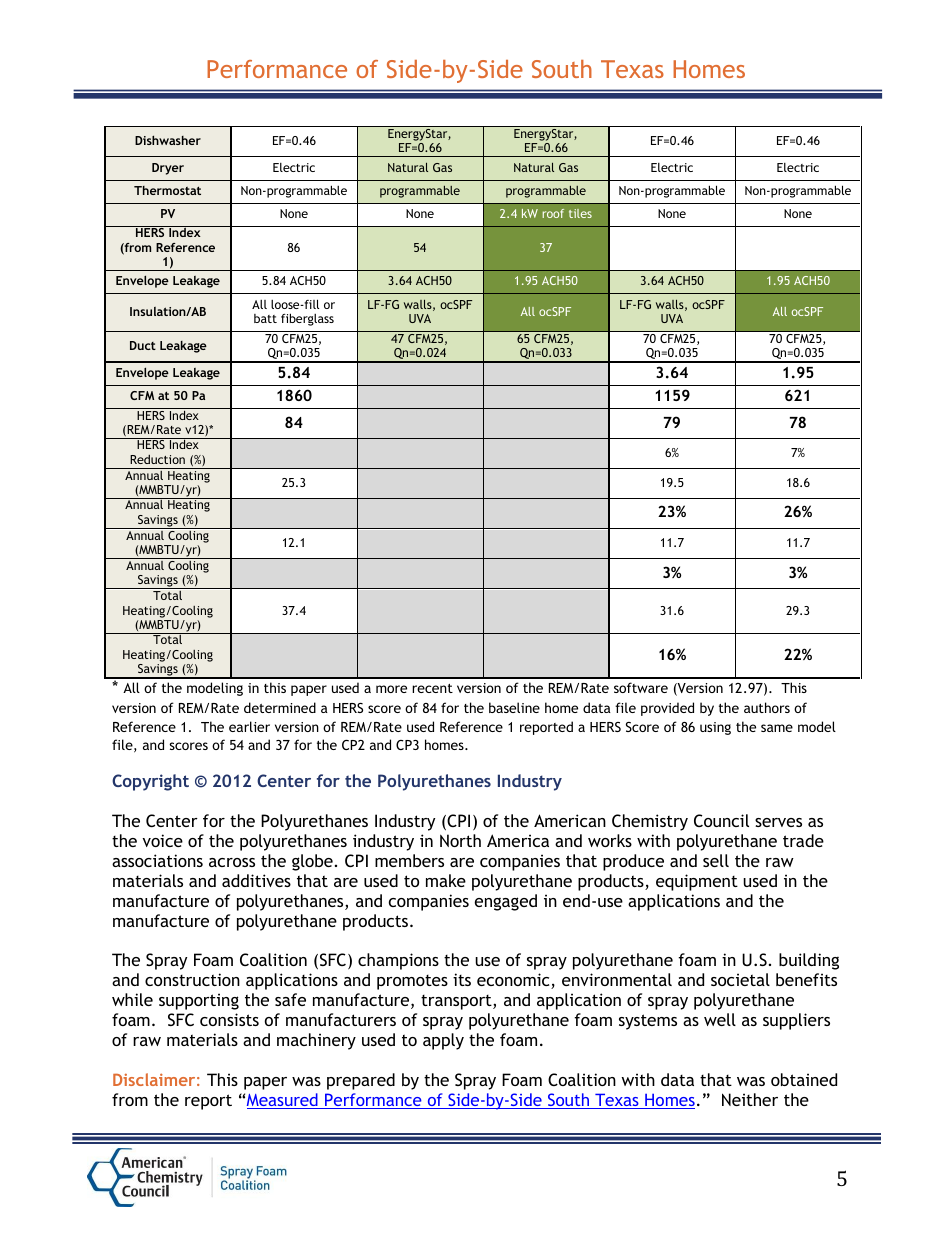 The height and width of the page is (1233, 952). Describe the element at coordinates (307, 319) in the page. I see `fiberglass` at that location.
